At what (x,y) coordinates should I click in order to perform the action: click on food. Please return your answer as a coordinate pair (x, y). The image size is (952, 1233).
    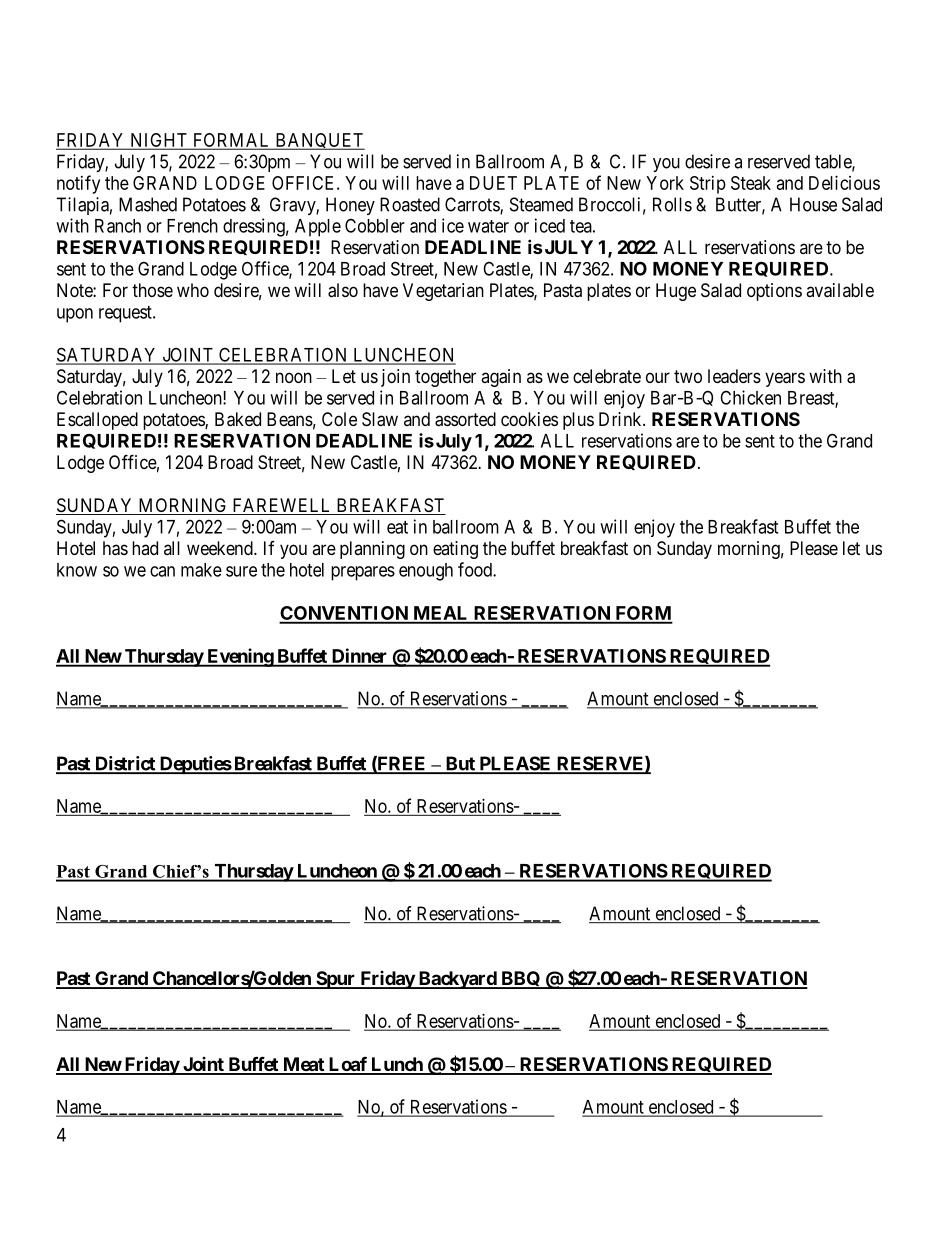
    Looking at the image, I should click on (476, 569).
